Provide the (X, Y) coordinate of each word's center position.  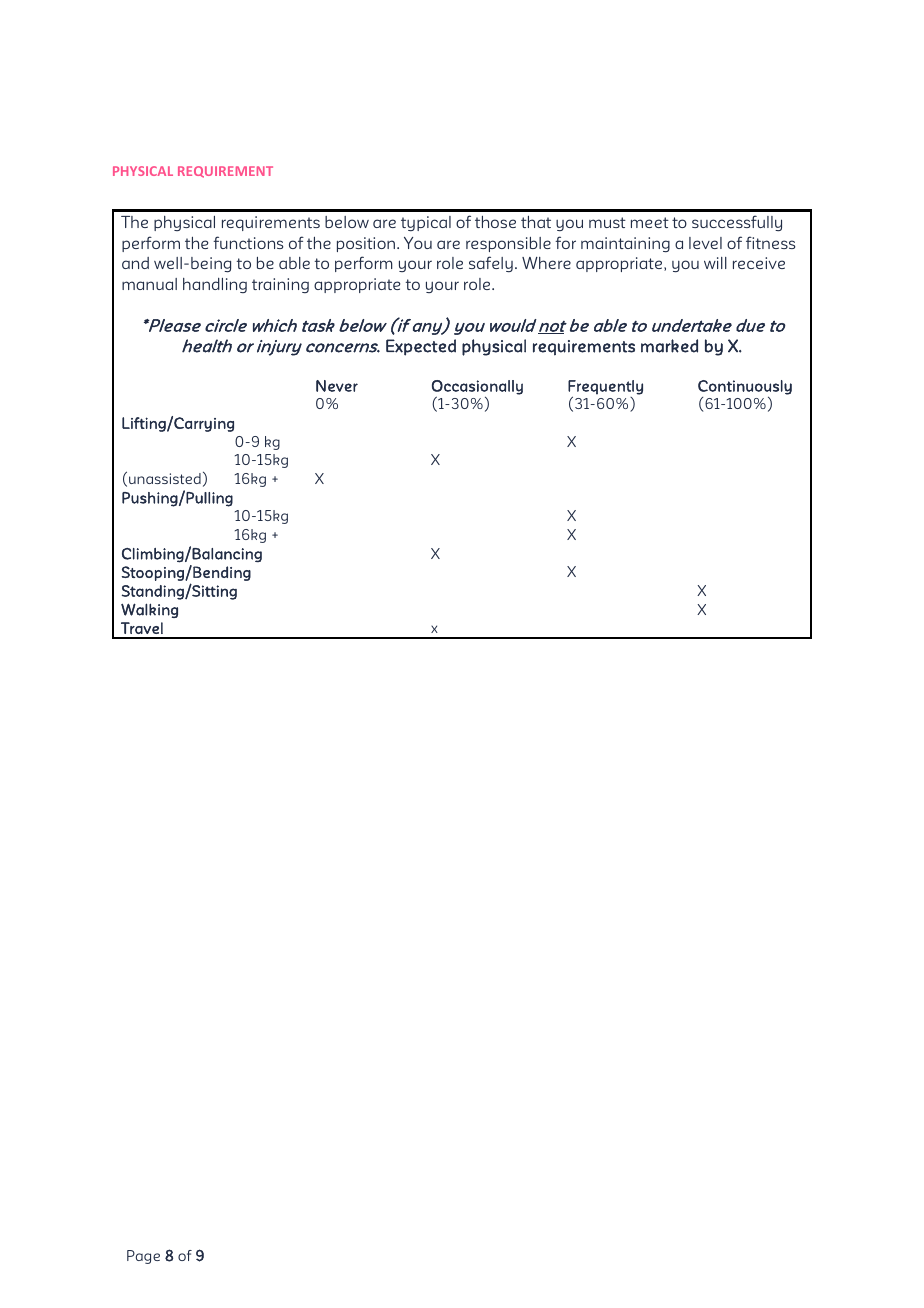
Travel (142, 628)
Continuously (745, 387)
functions (248, 242)
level (705, 243)
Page (143, 1257)
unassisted (165, 478)
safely (491, 264)
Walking (149, 610)
